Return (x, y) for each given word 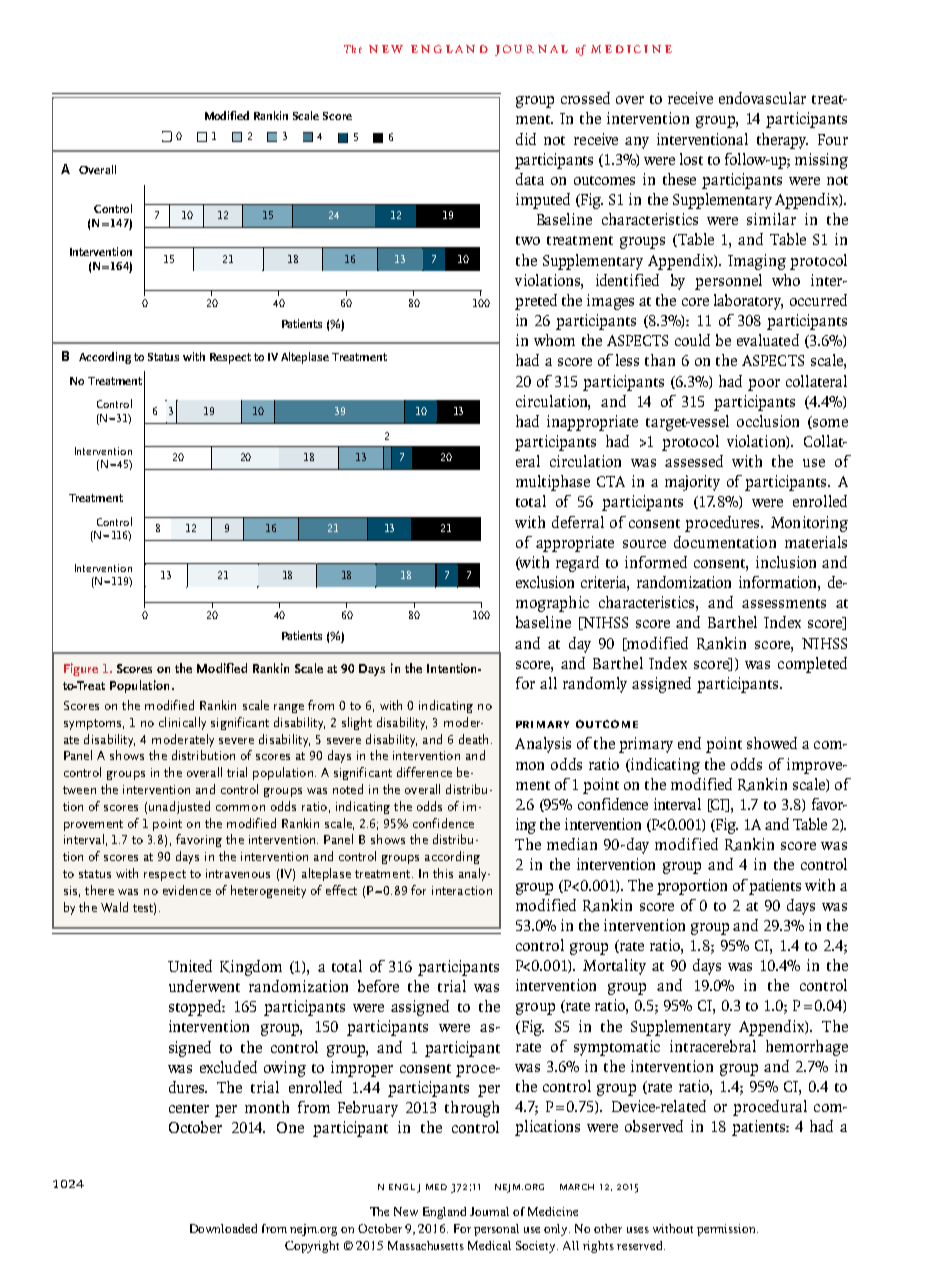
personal (496, 1230)
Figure (81, 669)
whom (554, 340)
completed (812, 665)
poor (764, 385)
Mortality (614, 967)
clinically (182, 723)
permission (727, 1230)
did (526, 139)
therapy (782, 141)
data (530, 179)
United (190, 966)
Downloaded (223, 1228)
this (443, 873)
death (473, 739)
